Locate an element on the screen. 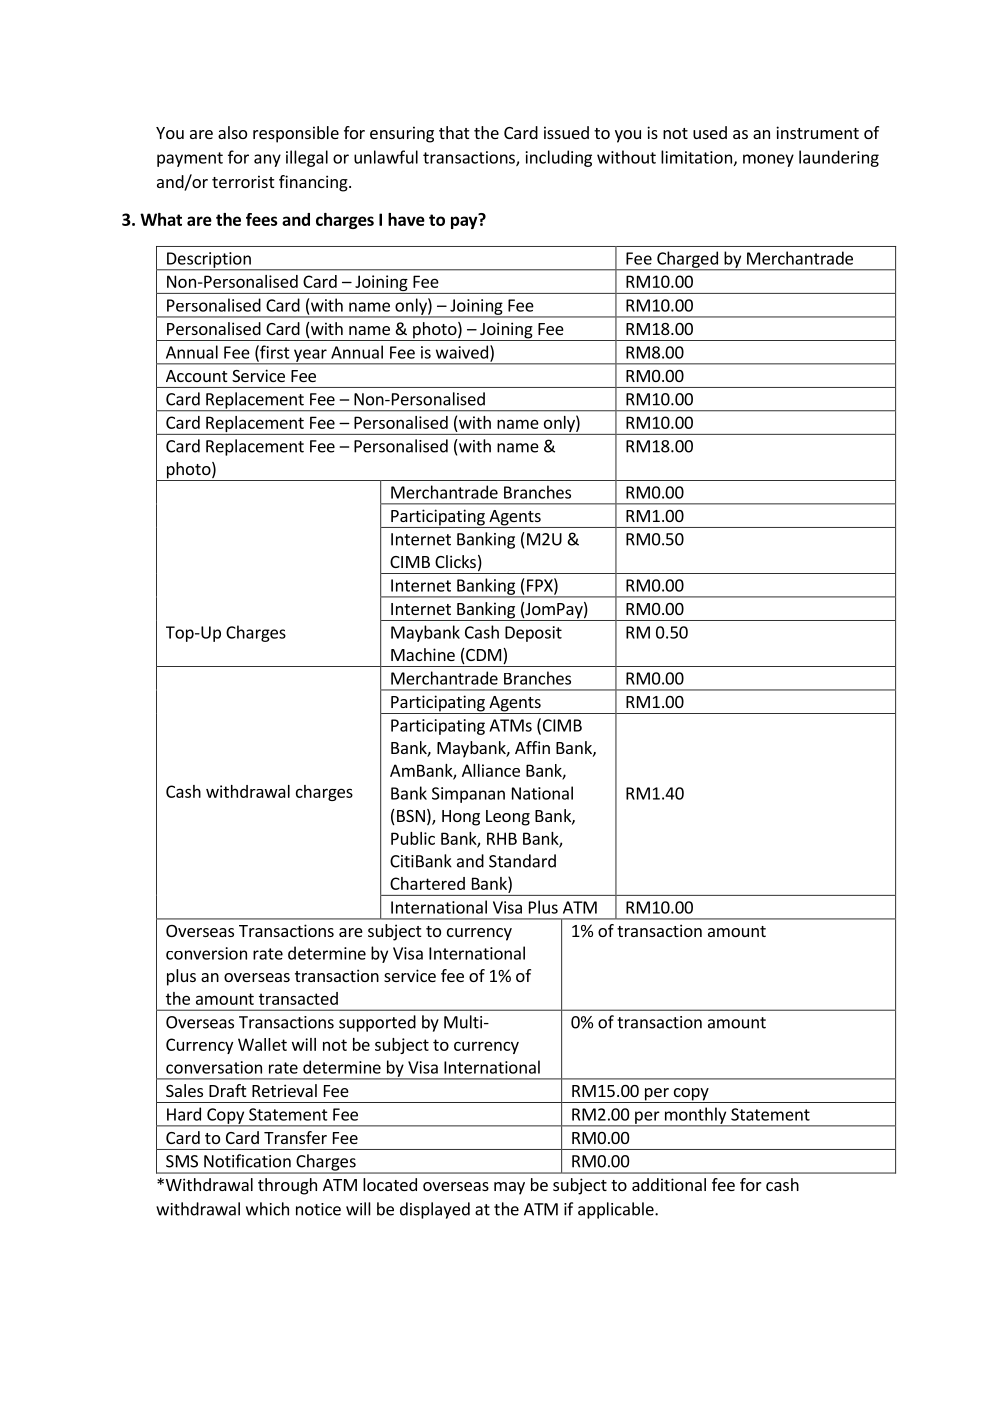 The width and height of the screenshot is (1004, 1419). terrorist is located at coordinates (243, 181).
